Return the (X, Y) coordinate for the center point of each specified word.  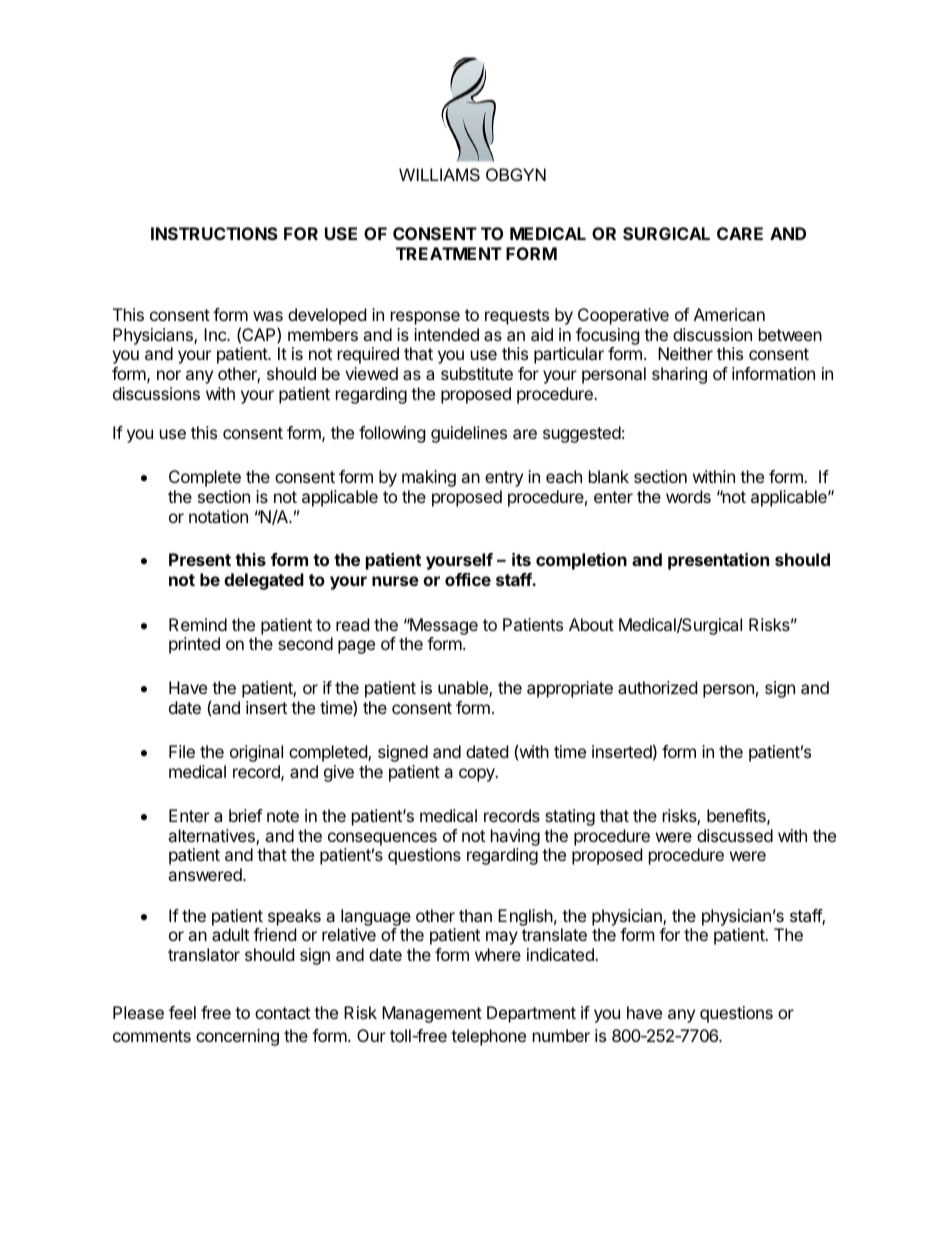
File (182, 751)
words (688, 496)
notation (218, 516)
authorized (657, 687)
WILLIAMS (439, 174)
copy (478, 775)
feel (182, 1012)
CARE (740, 233)
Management (432, 1014)
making (429, 478)
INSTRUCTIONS (214, 233)
